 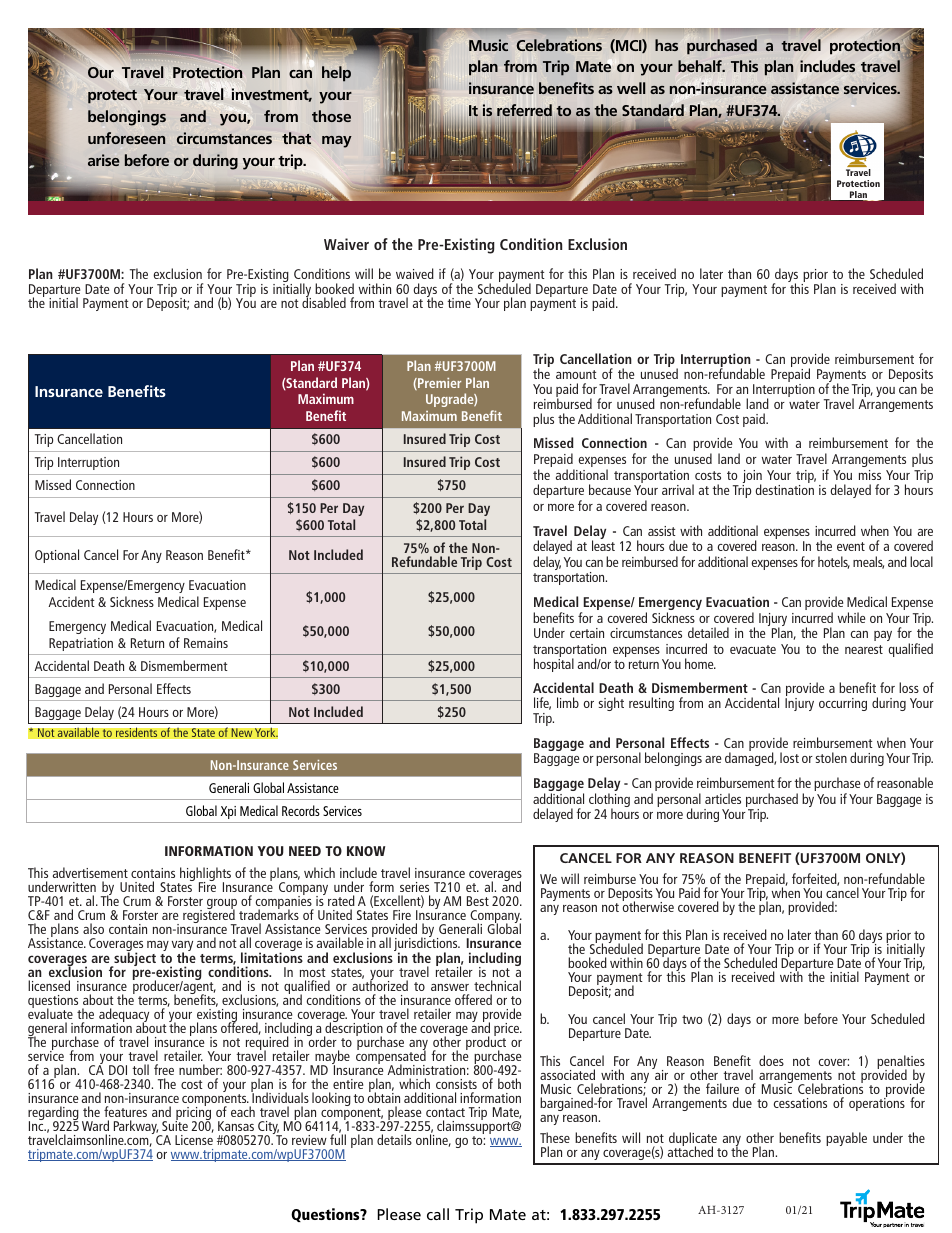 I want to click on Remains, so click(x=206, y=643).
